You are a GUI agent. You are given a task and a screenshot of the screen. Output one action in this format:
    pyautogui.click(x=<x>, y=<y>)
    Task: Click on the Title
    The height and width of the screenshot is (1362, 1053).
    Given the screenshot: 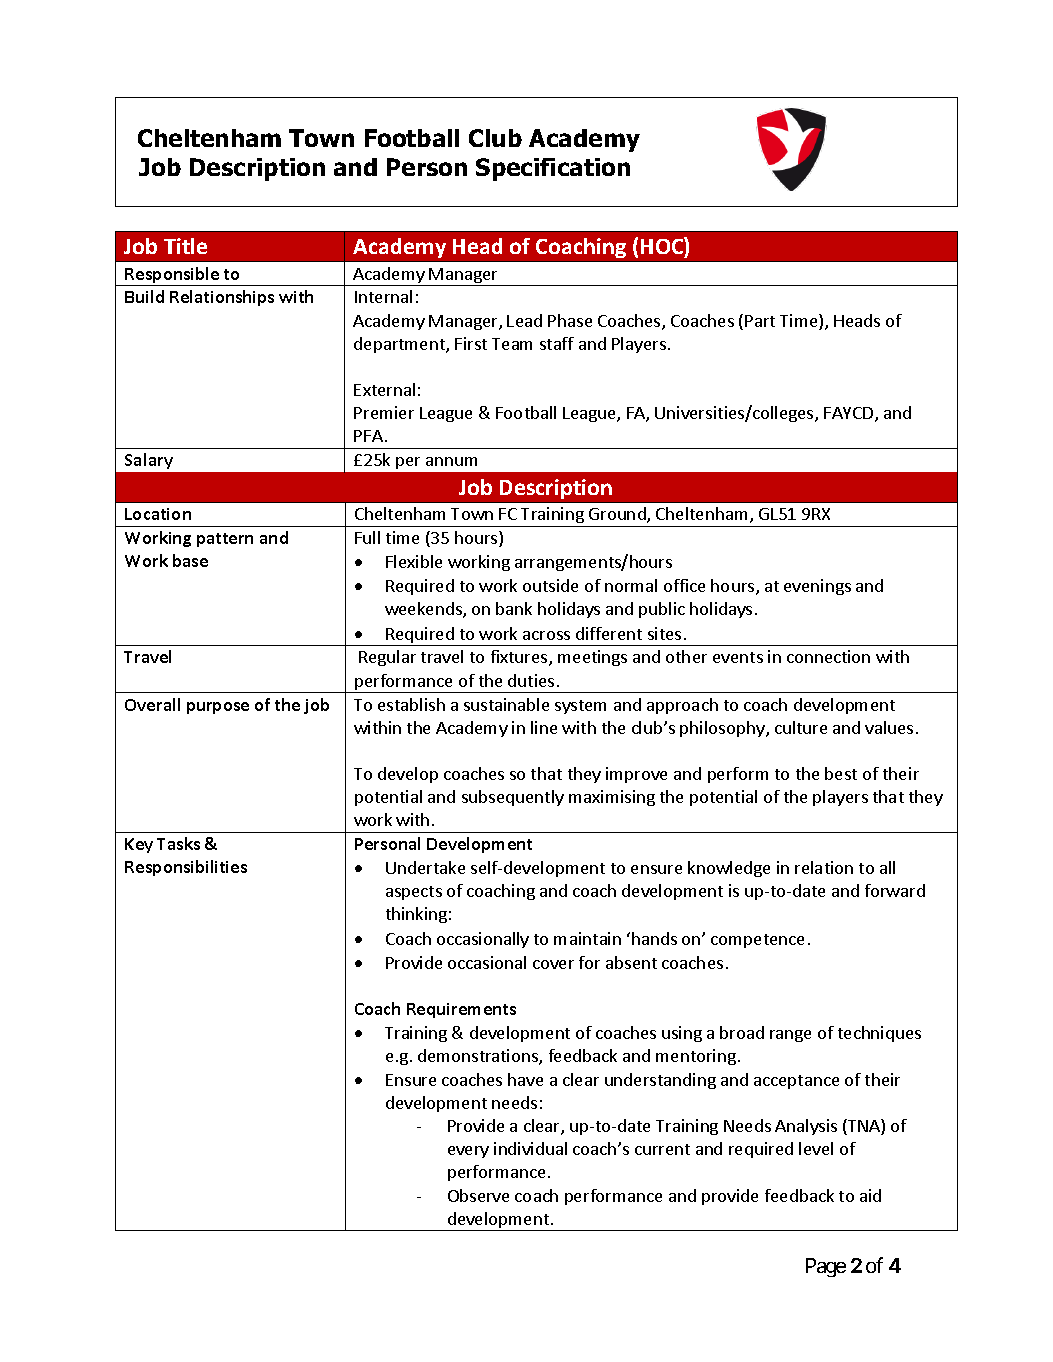 What is the action you would take?
    pyautogui.click(x=185, y=246)
